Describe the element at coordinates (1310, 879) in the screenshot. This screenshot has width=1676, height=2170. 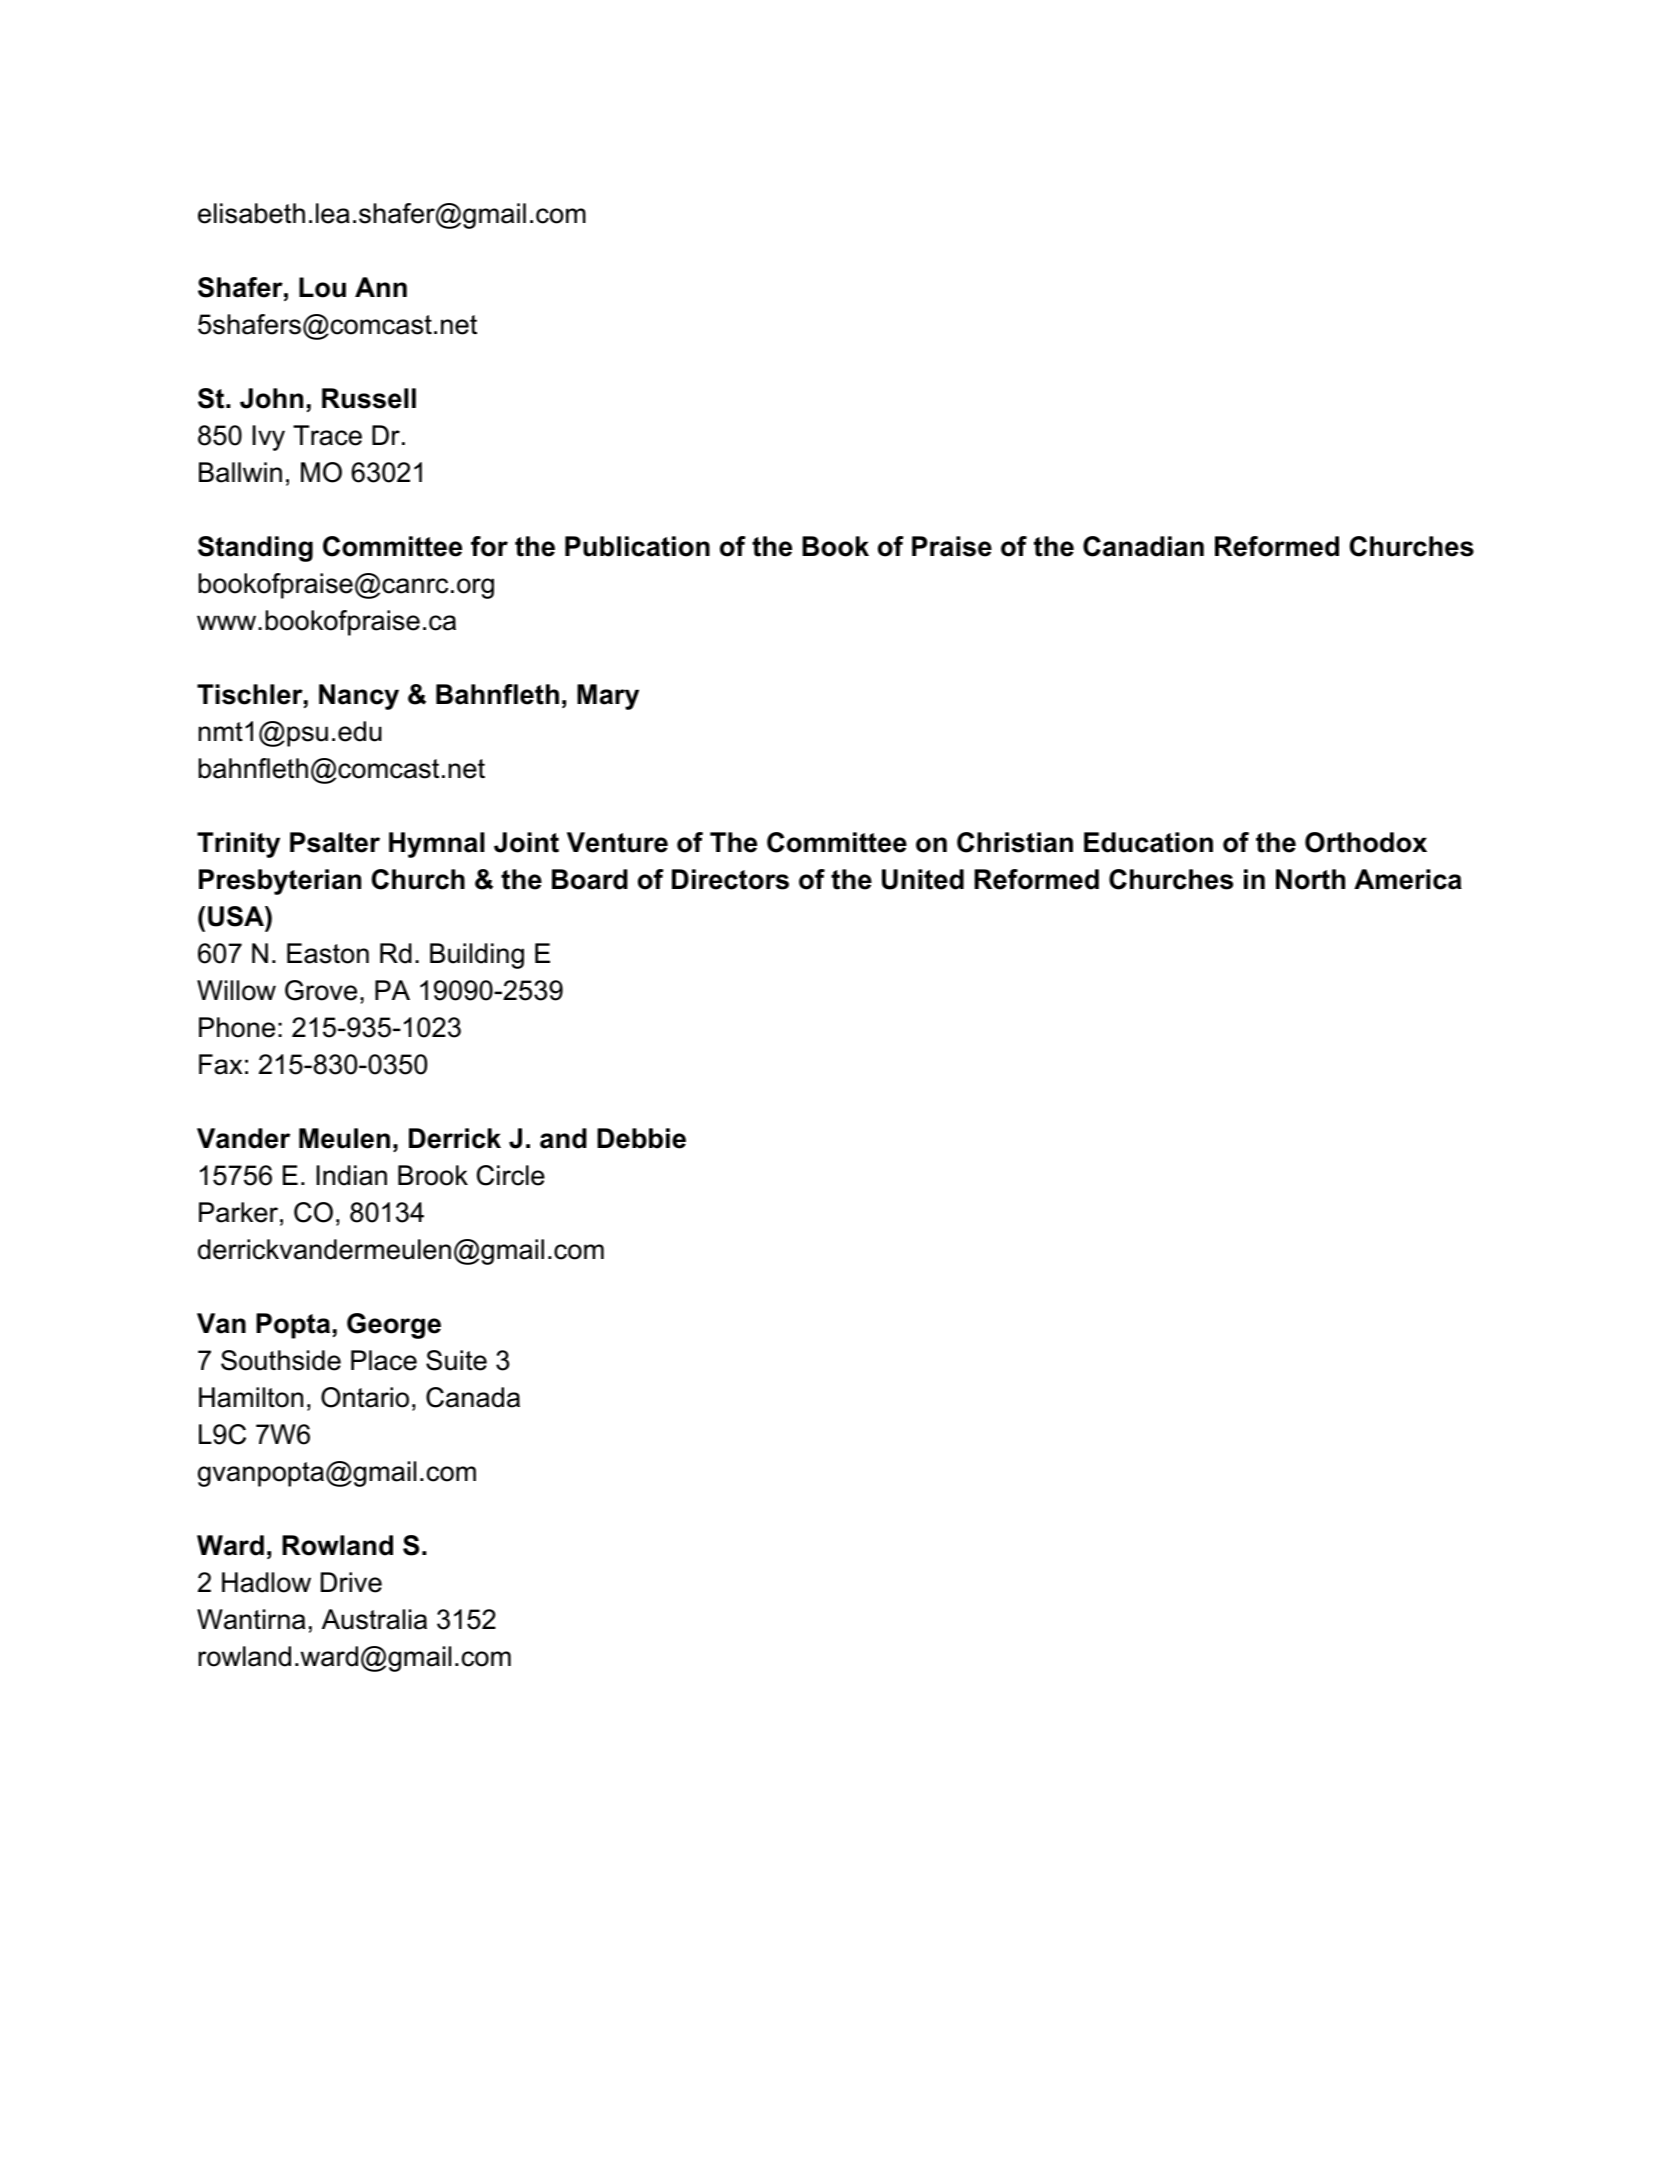
I see `North` at that location.
